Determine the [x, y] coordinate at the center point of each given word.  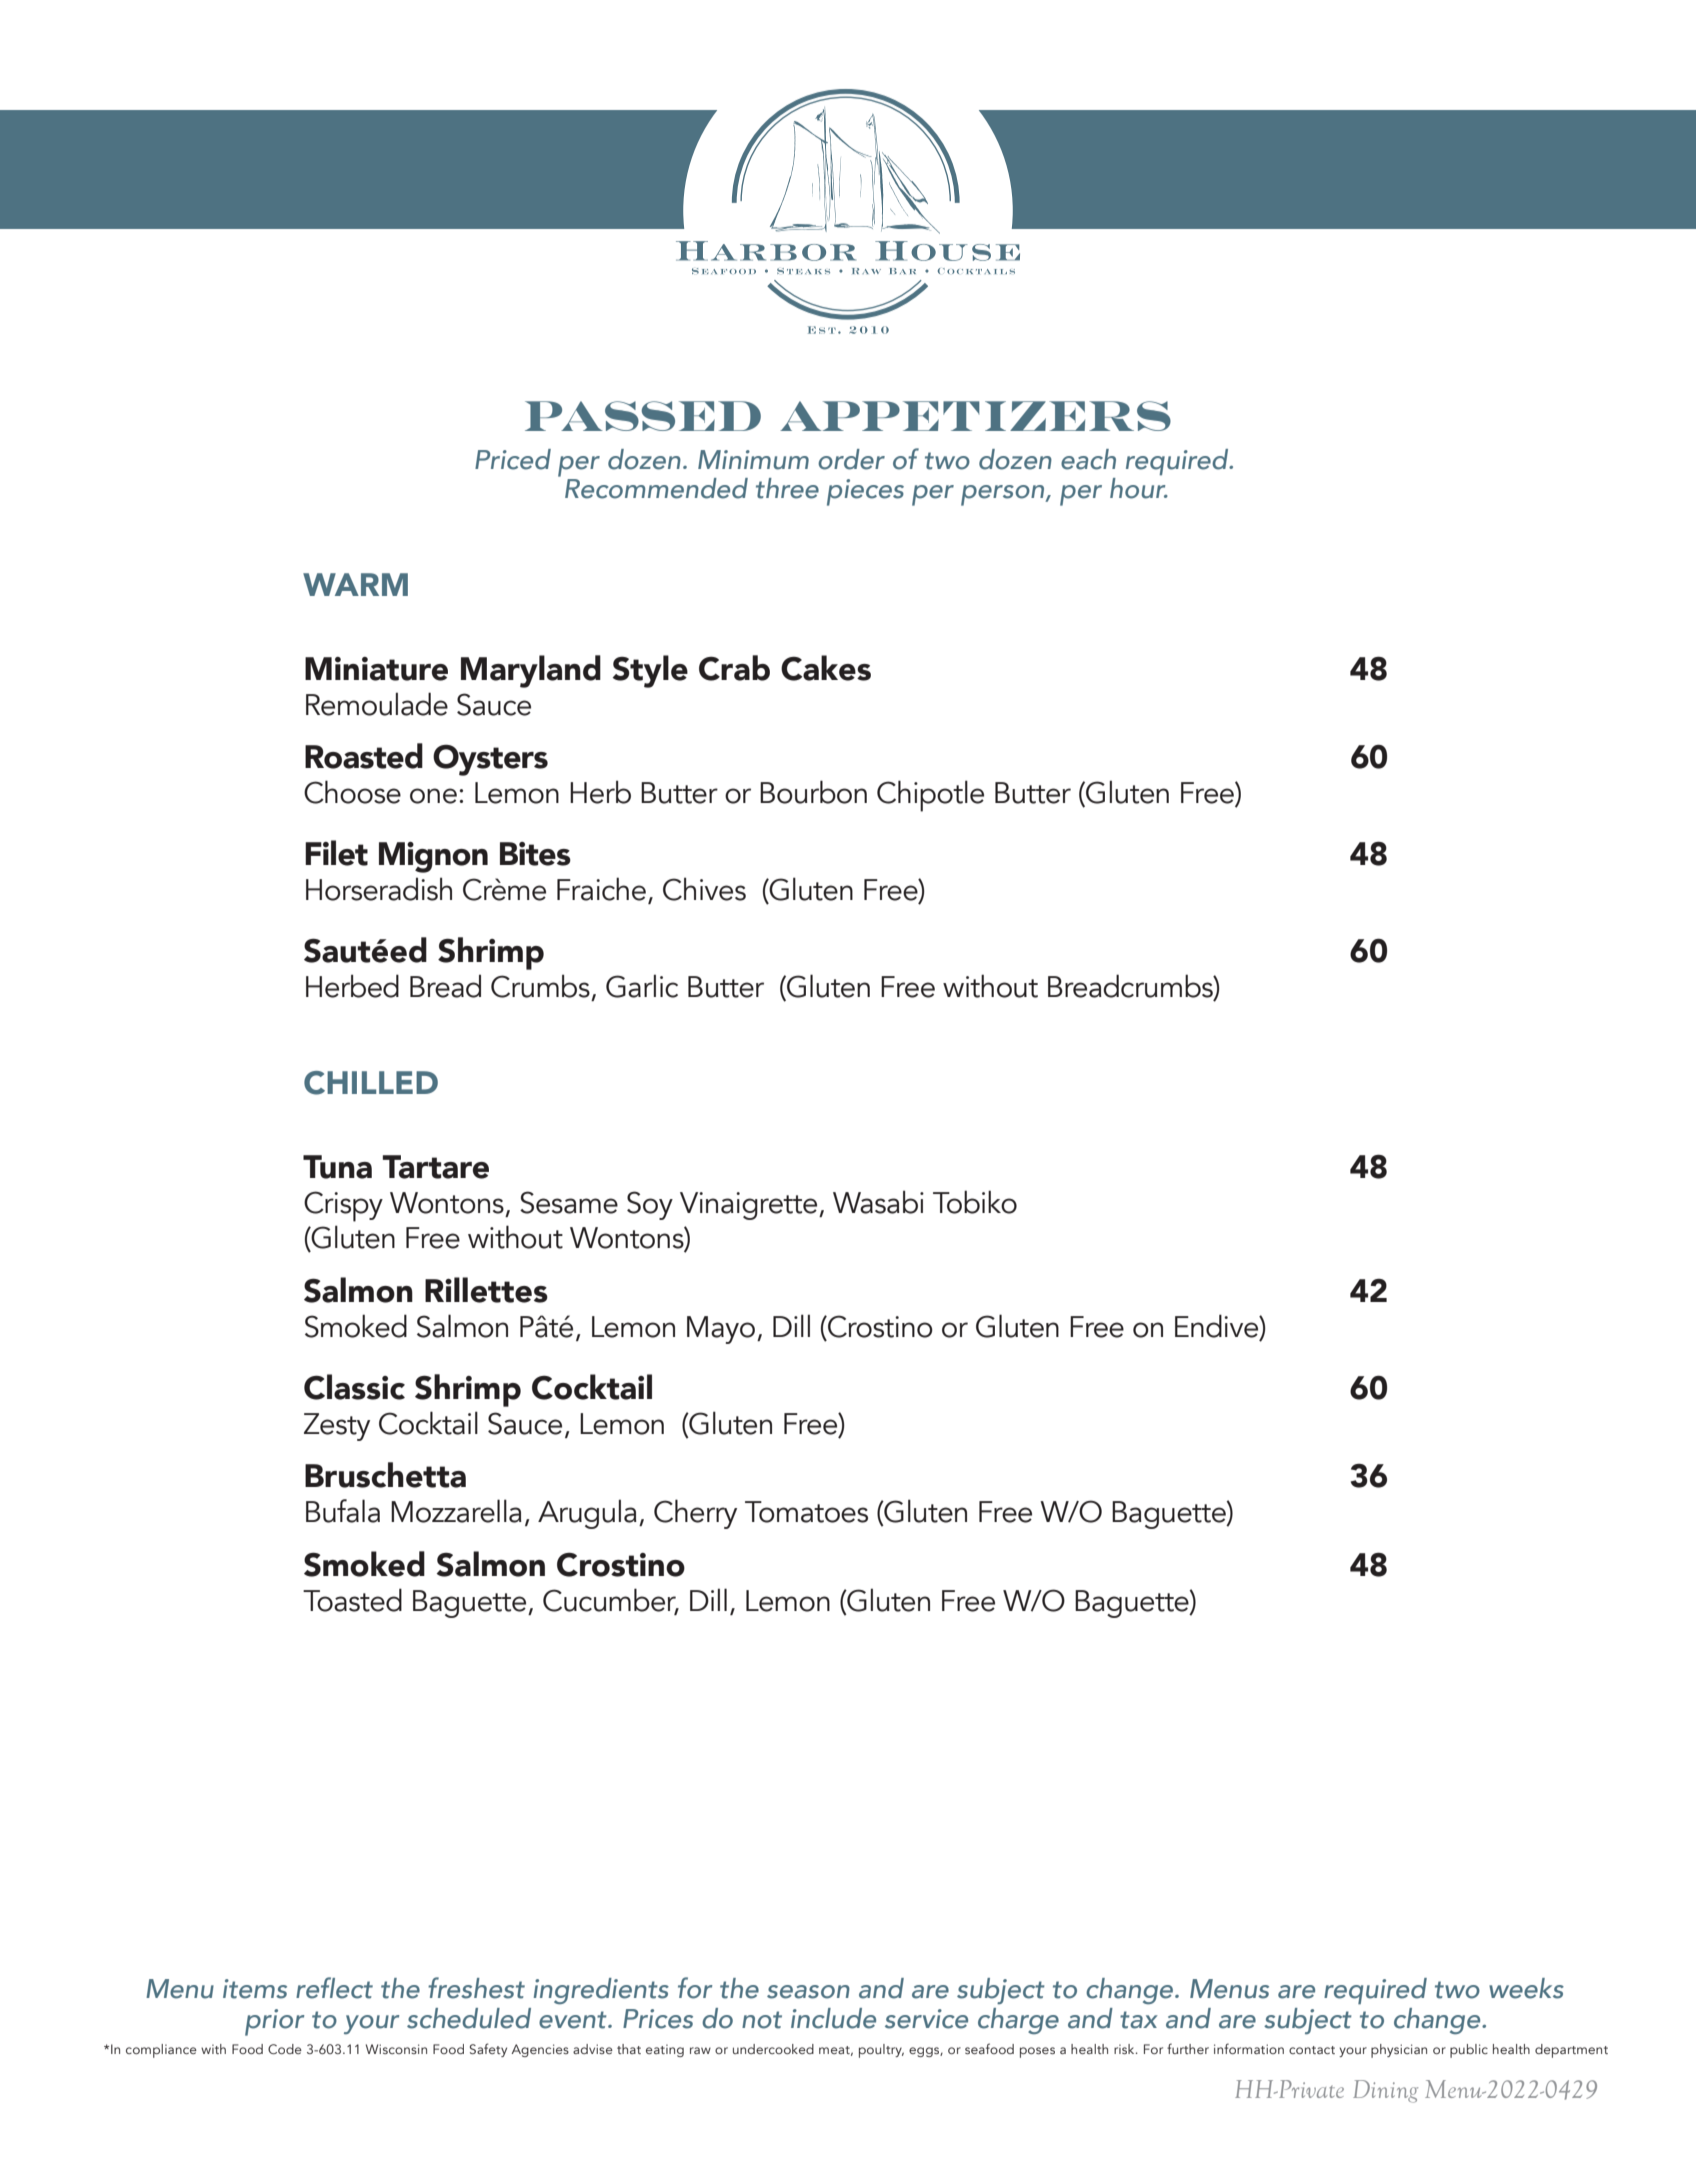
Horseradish [379, 889]
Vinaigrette [750, 1206]
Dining [1385, 2091]
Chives [704, 889]
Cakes [826, 668]
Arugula [587, 1514]
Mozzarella [456, 1511]
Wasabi [878, 1202]
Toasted [352, 1600]
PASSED [643, 416]
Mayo [721, 1330]
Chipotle [930, 796]
